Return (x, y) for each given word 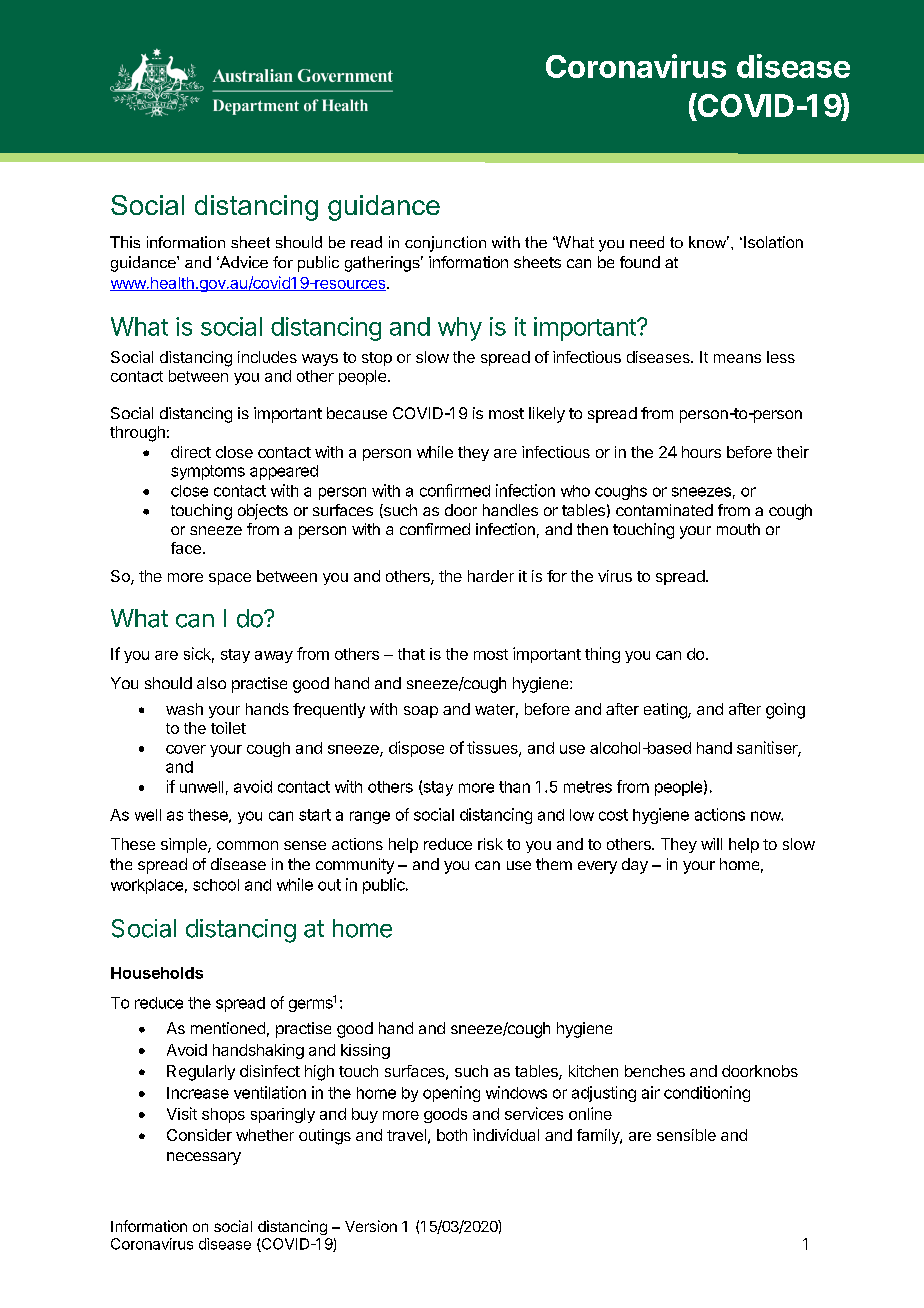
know (709, 242)
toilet (228, 728)
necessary (204, 1158)
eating (666, 711)
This (125, 242)
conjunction (445, 244)
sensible (686, 1135)
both (452, 1135)
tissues (493, 748)
